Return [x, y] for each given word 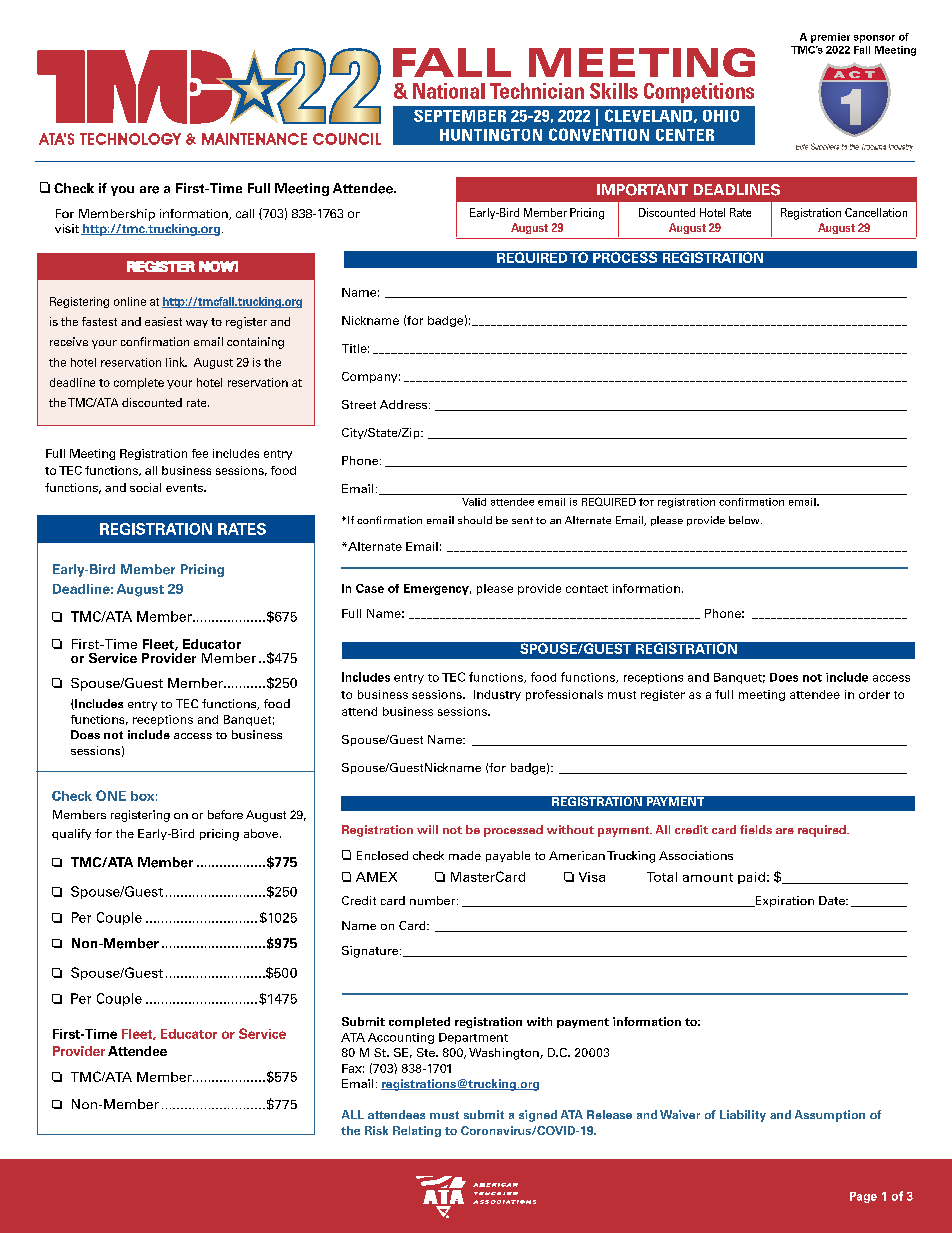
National [449, 91]
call [245, 213]
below [745, 520]
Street [359, 404]
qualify [71, 834]
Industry [497, 695]
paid [751, 878]
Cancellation [876, 212]
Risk [376, 1130]
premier [830, 38]
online [130, 301]
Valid [474, 502]
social [145, 487]
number [434, 900]
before [225, 814]
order [874, 694]
